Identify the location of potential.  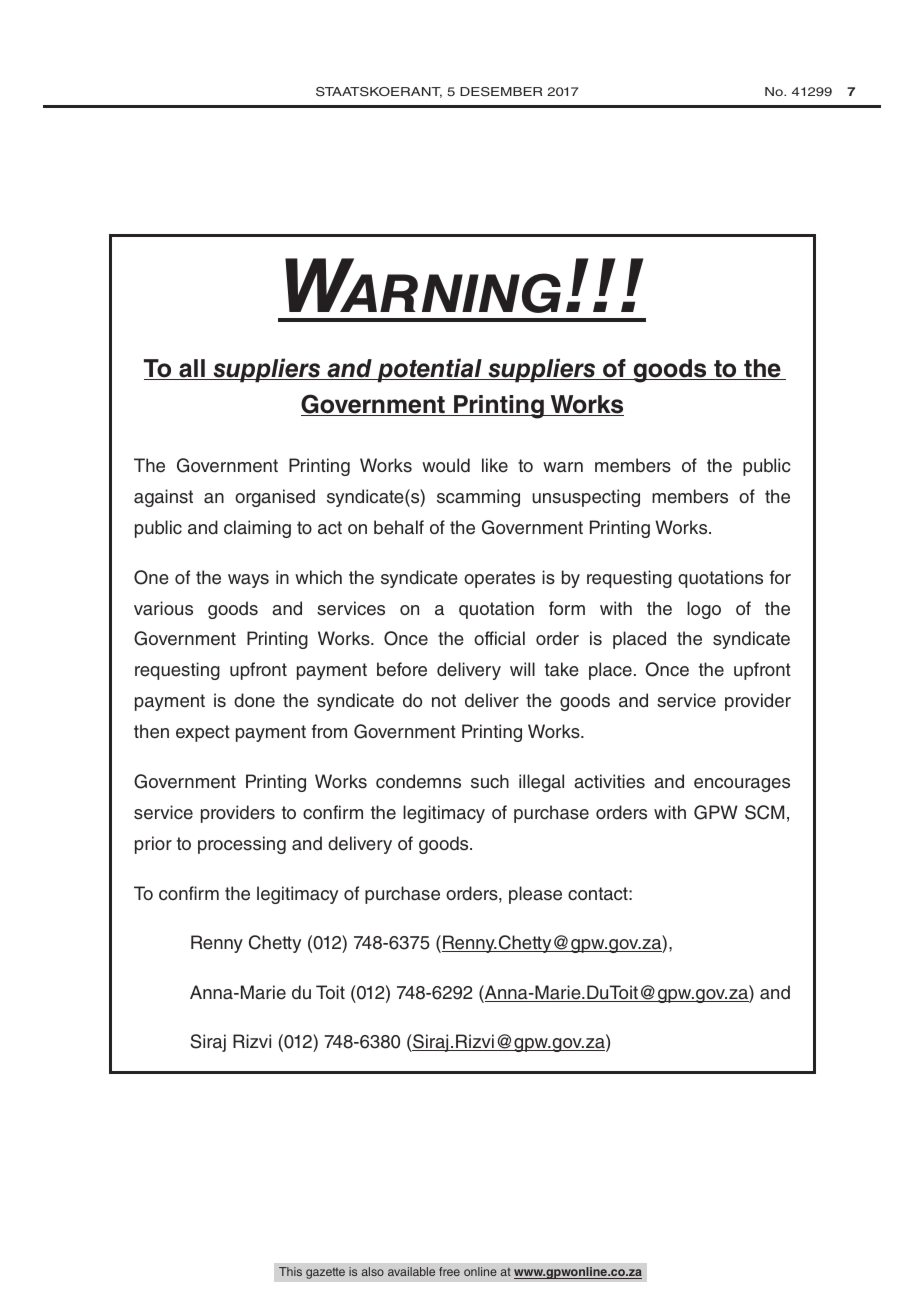
(429, 370).
